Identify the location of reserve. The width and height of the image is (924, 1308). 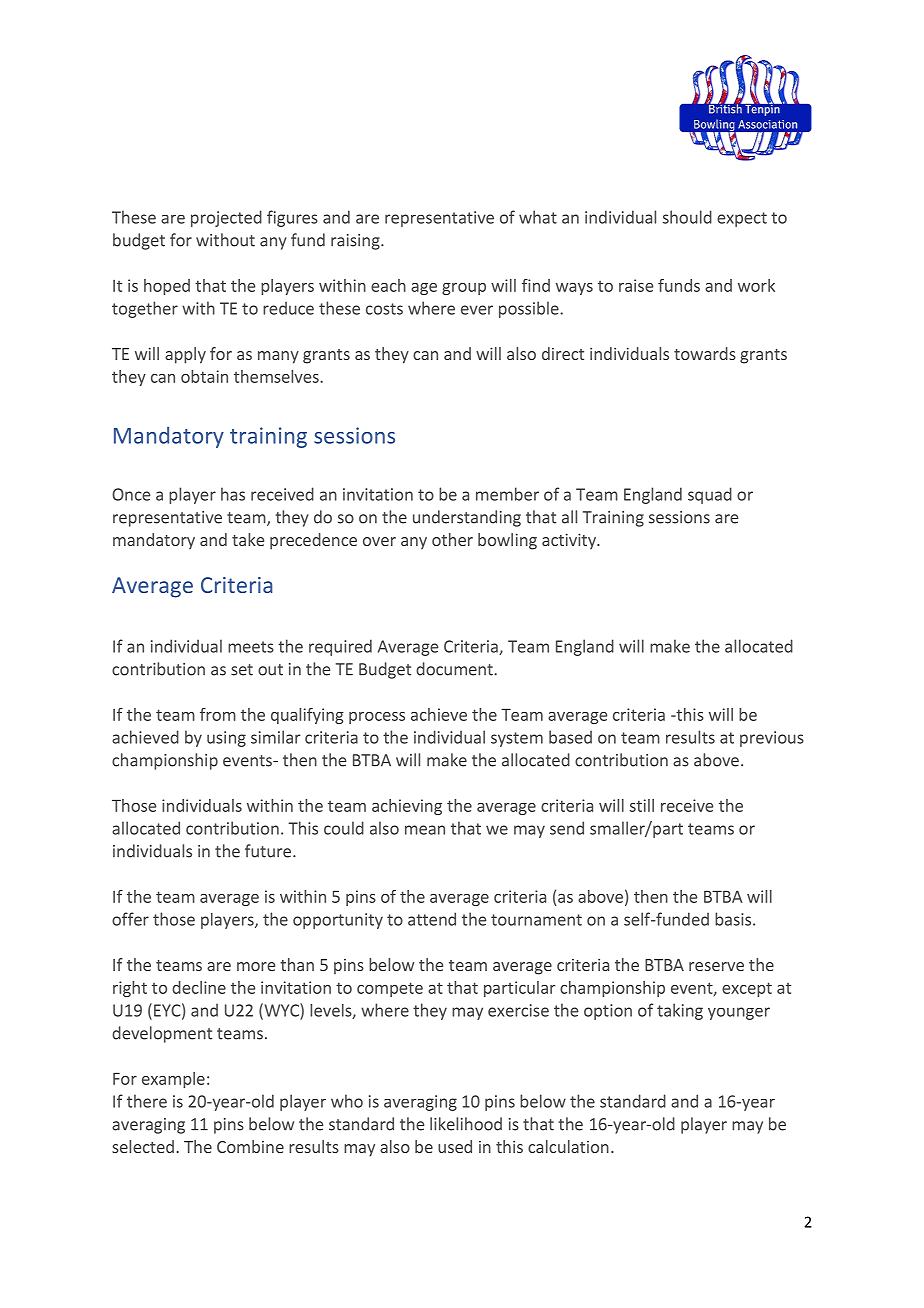
(716, 966).
